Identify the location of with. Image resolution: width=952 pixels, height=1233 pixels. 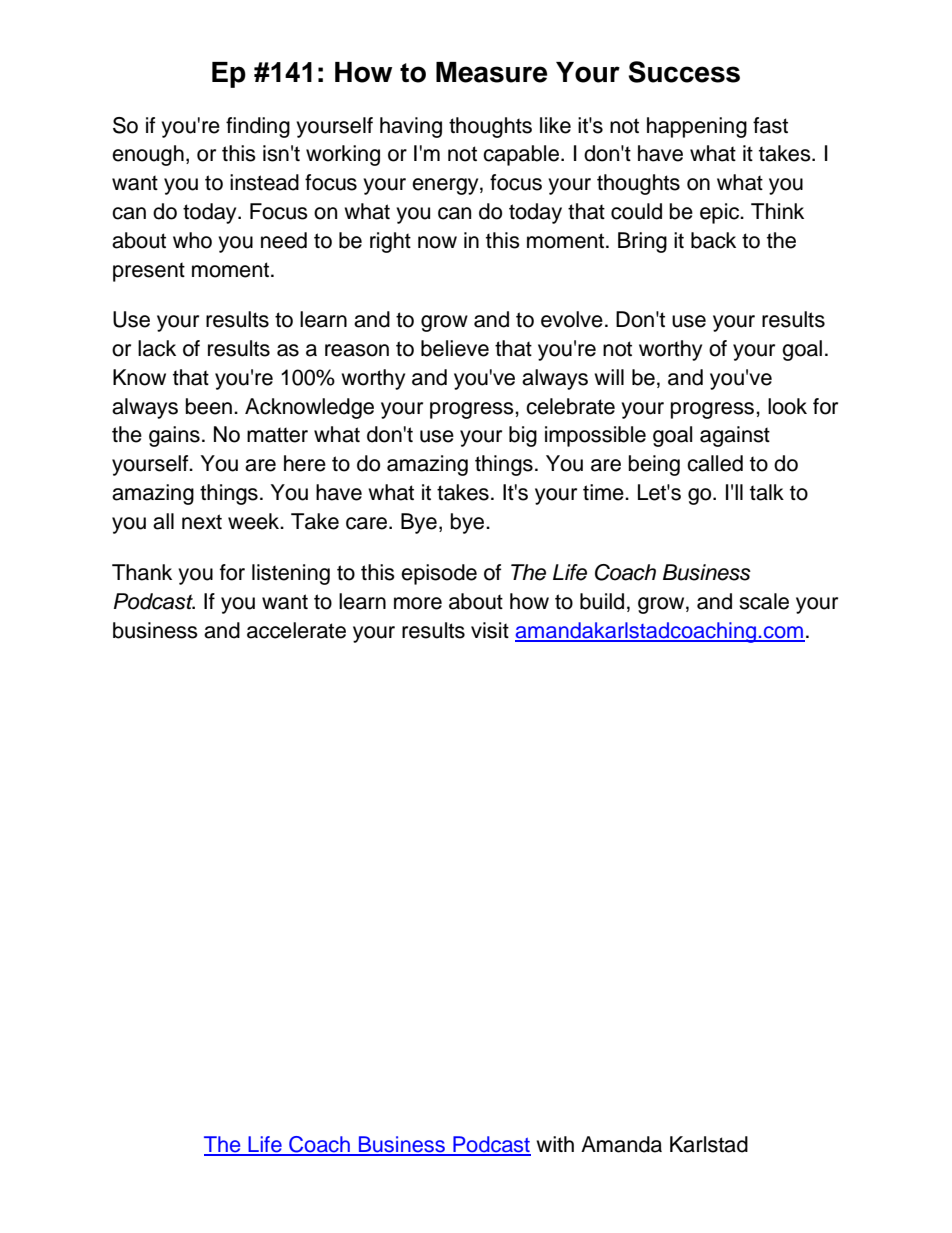
(555, 1144).
